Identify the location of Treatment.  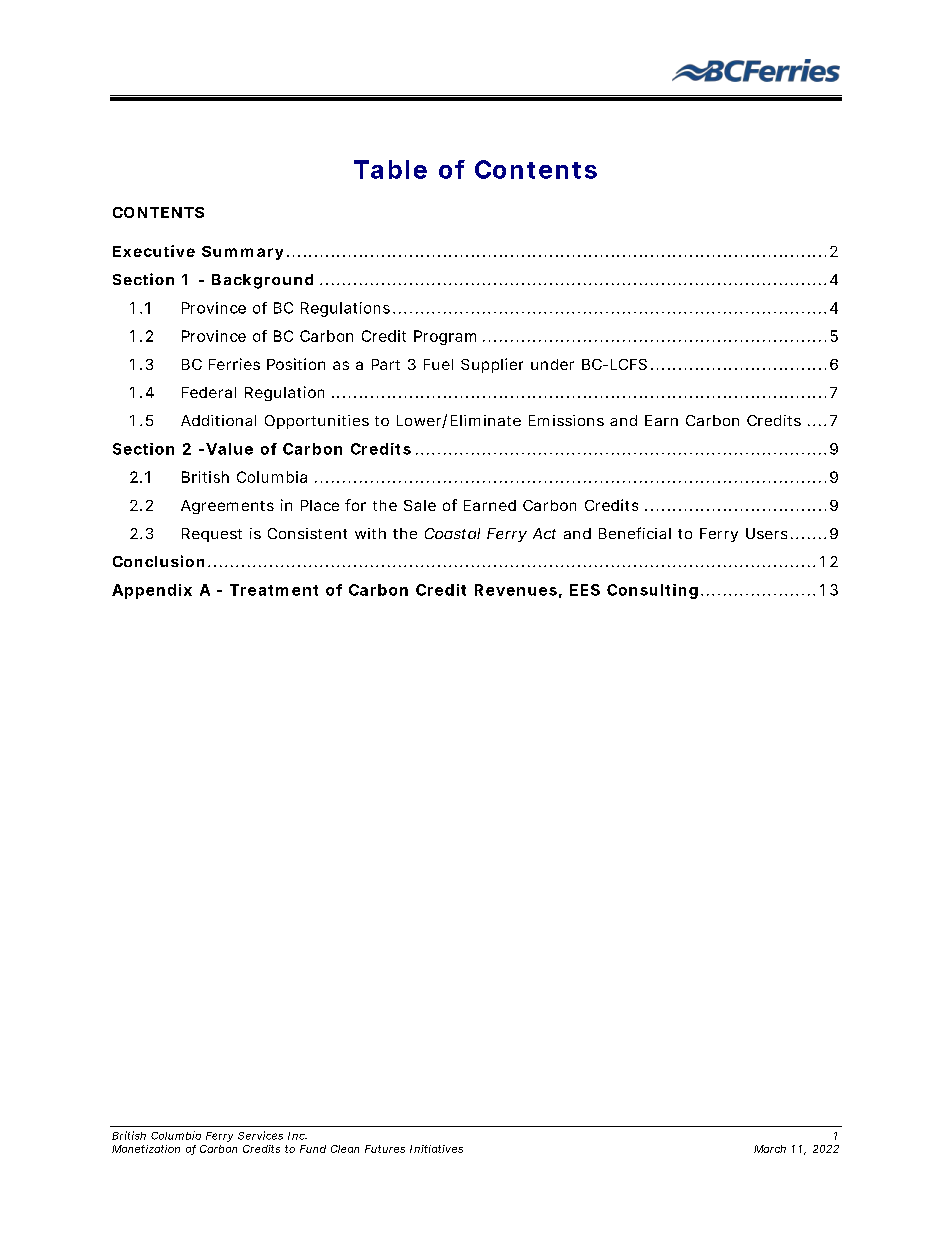
(274, 590).
